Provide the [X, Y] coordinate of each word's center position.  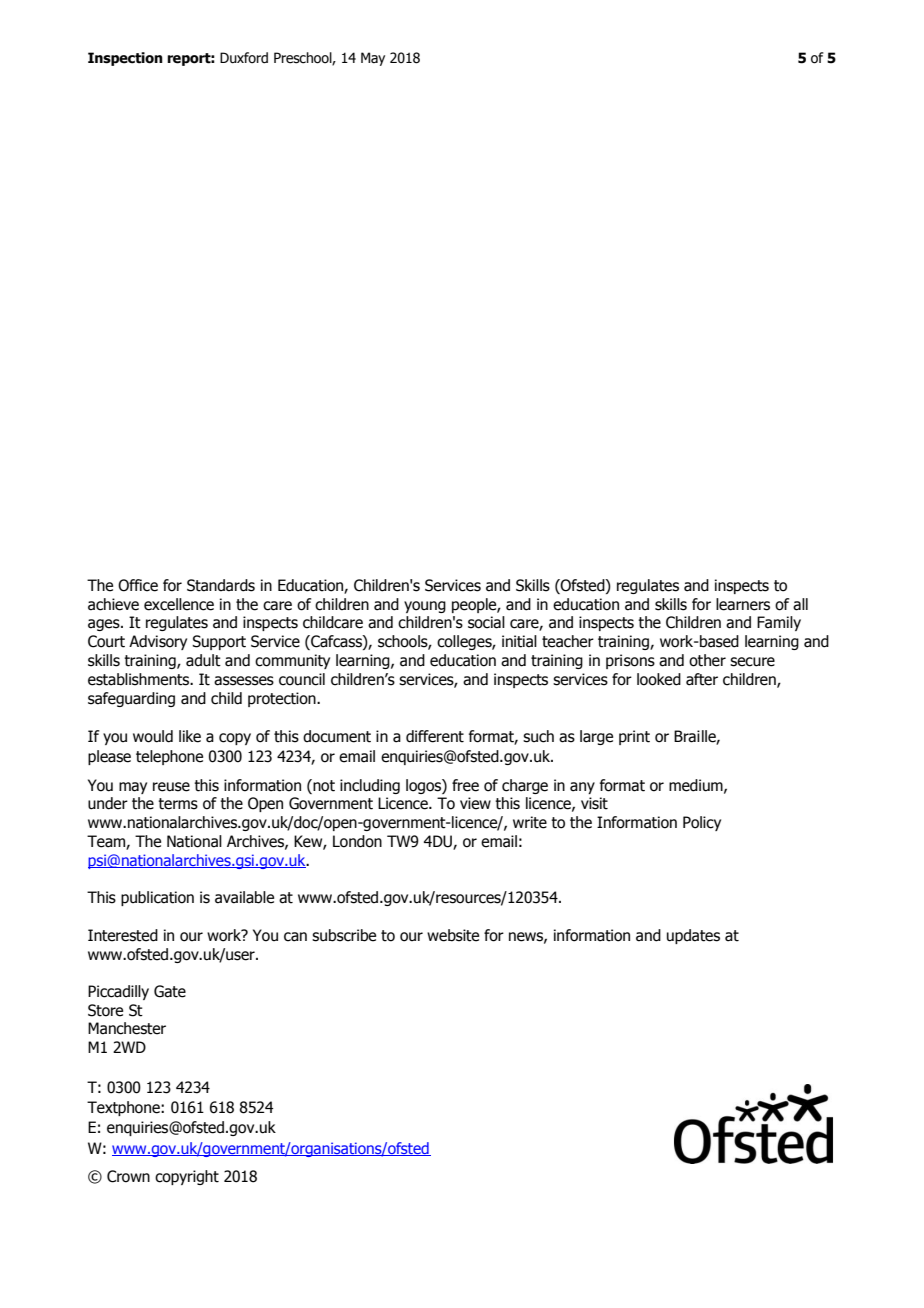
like [190, 736]
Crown [128, 1176]
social [486, 622]
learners [743, 604]
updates [693, 936]
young [425, 607]
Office [138, 585]
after [702, 679]
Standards [221, 585]
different [435, 736]
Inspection [125, 59]
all [800, 604]
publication [157, 898]
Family [779, 623]
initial [519, 641]
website [453, 935]
